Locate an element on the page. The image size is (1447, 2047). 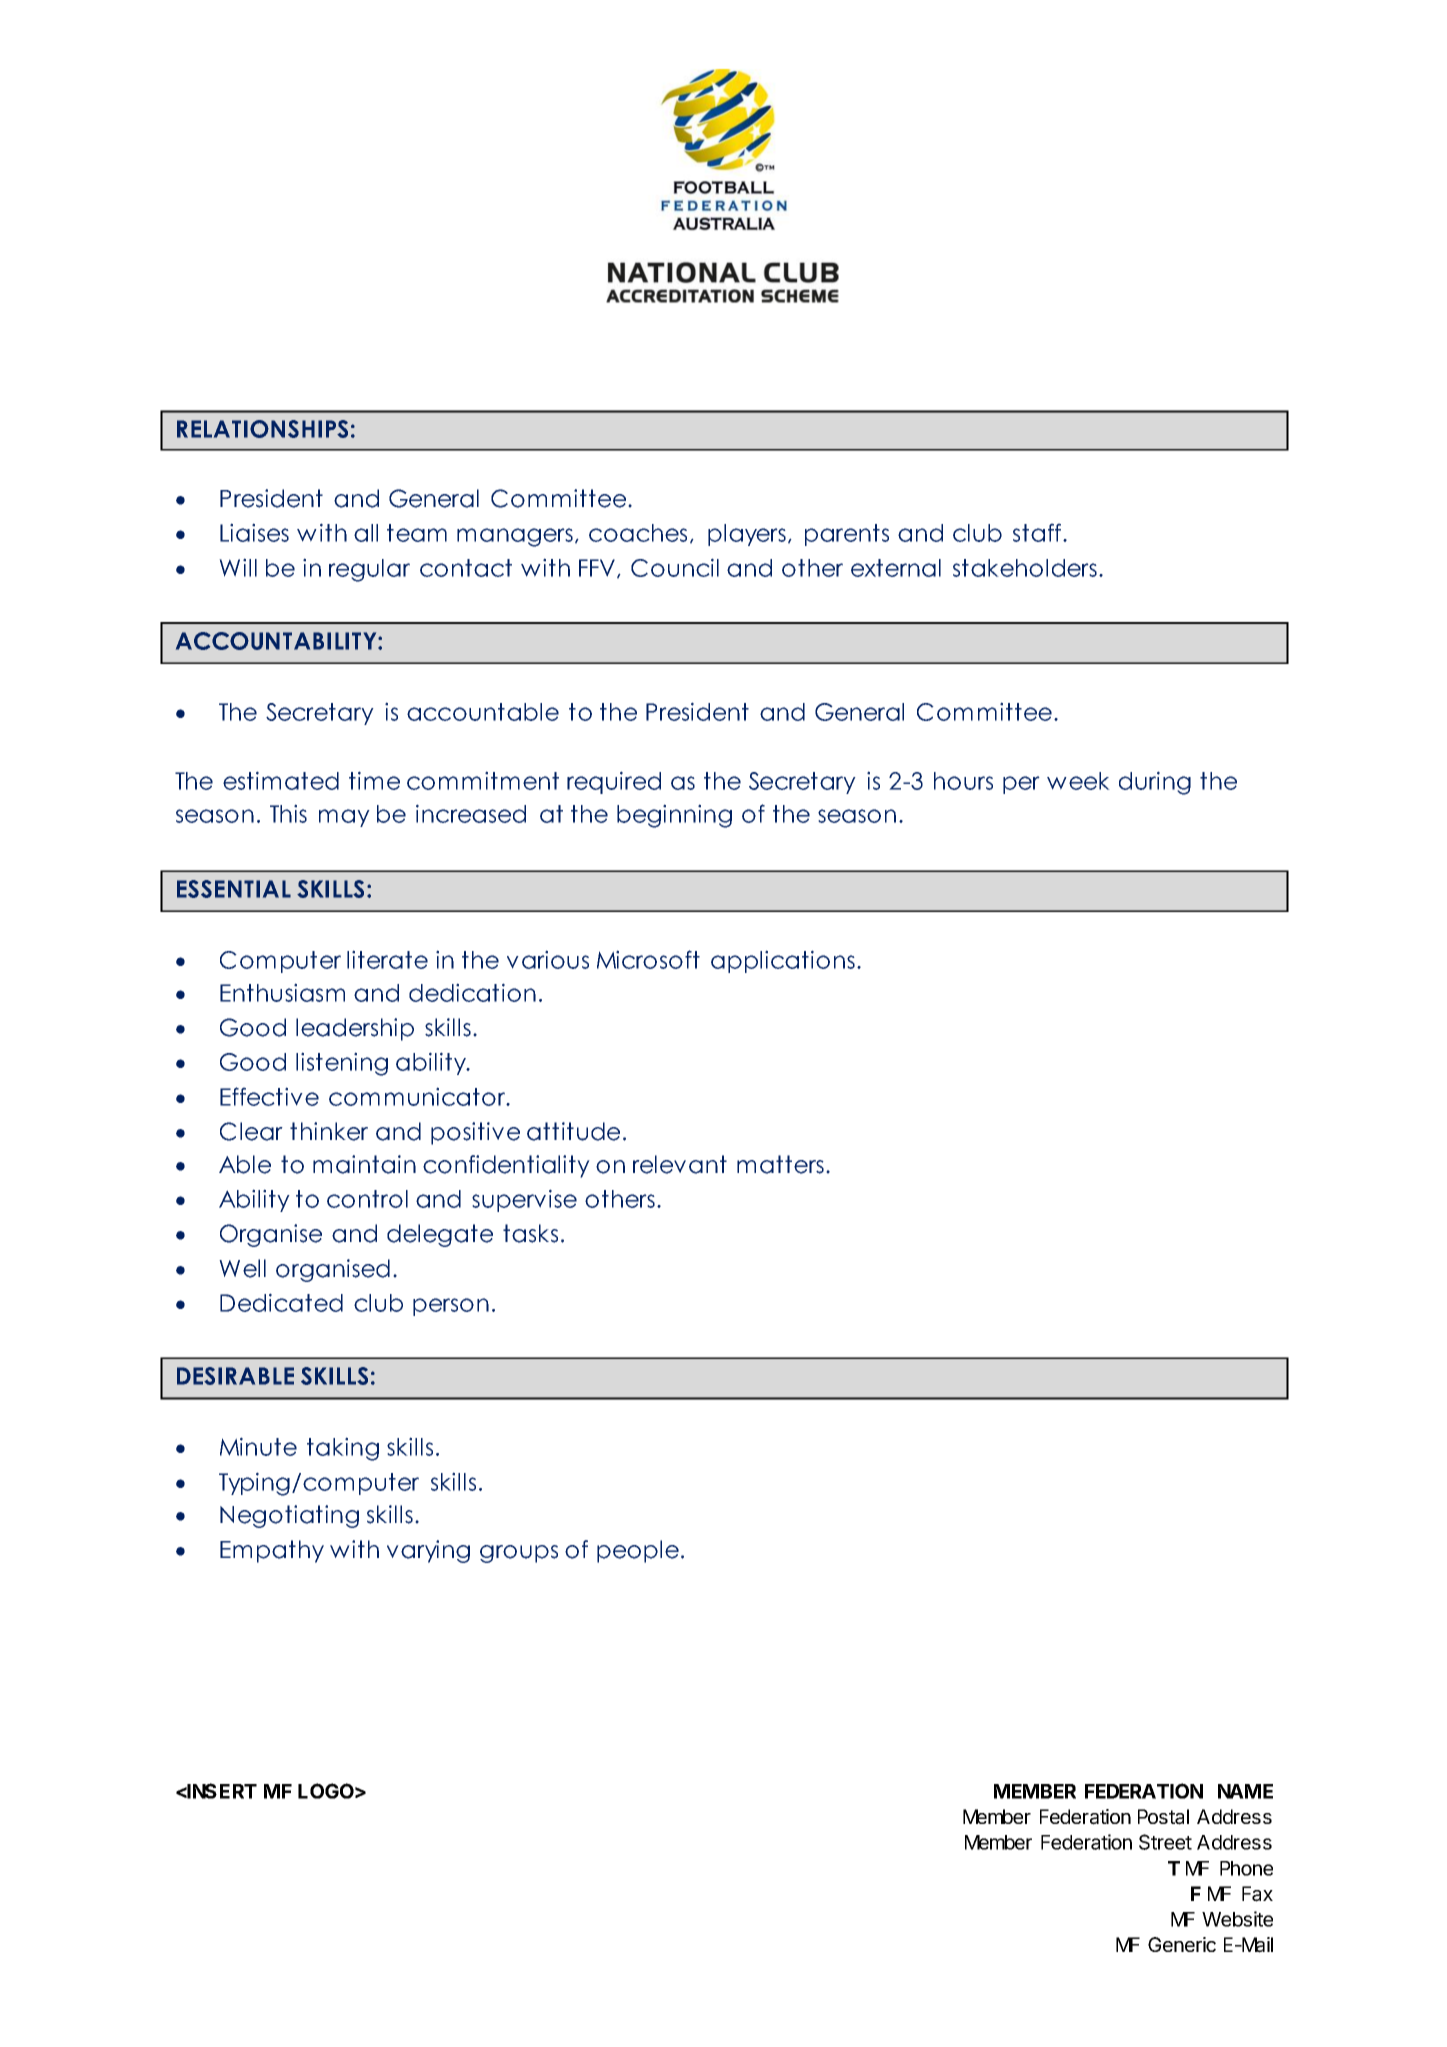
time is located at coordinates (374, 780).
